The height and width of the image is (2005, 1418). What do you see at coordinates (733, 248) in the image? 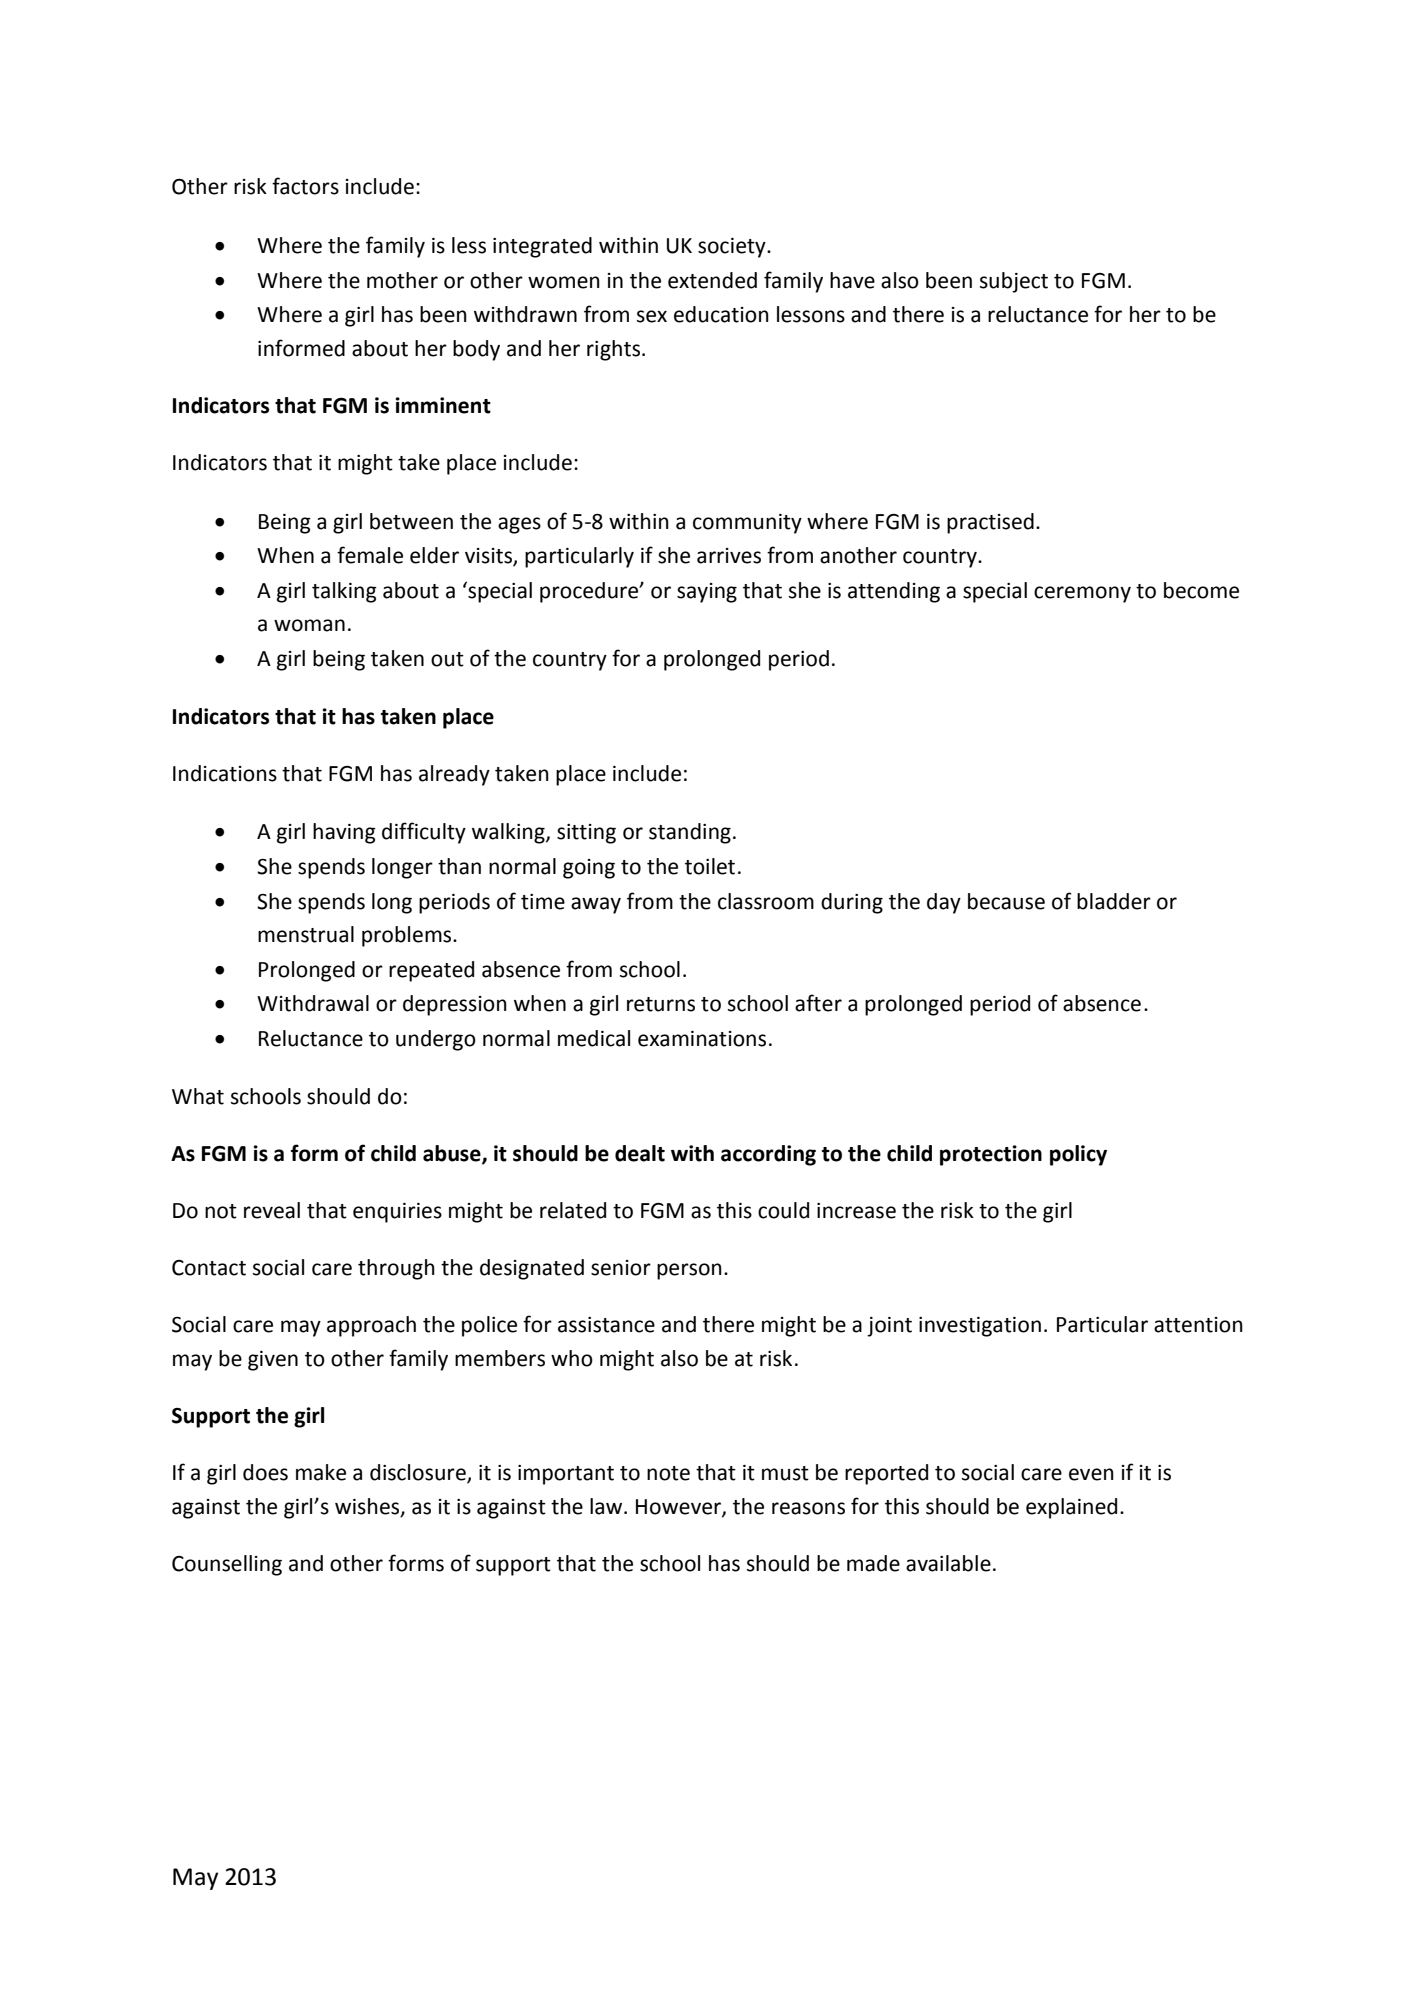
I see `society` at bounding box center [733, 248].
